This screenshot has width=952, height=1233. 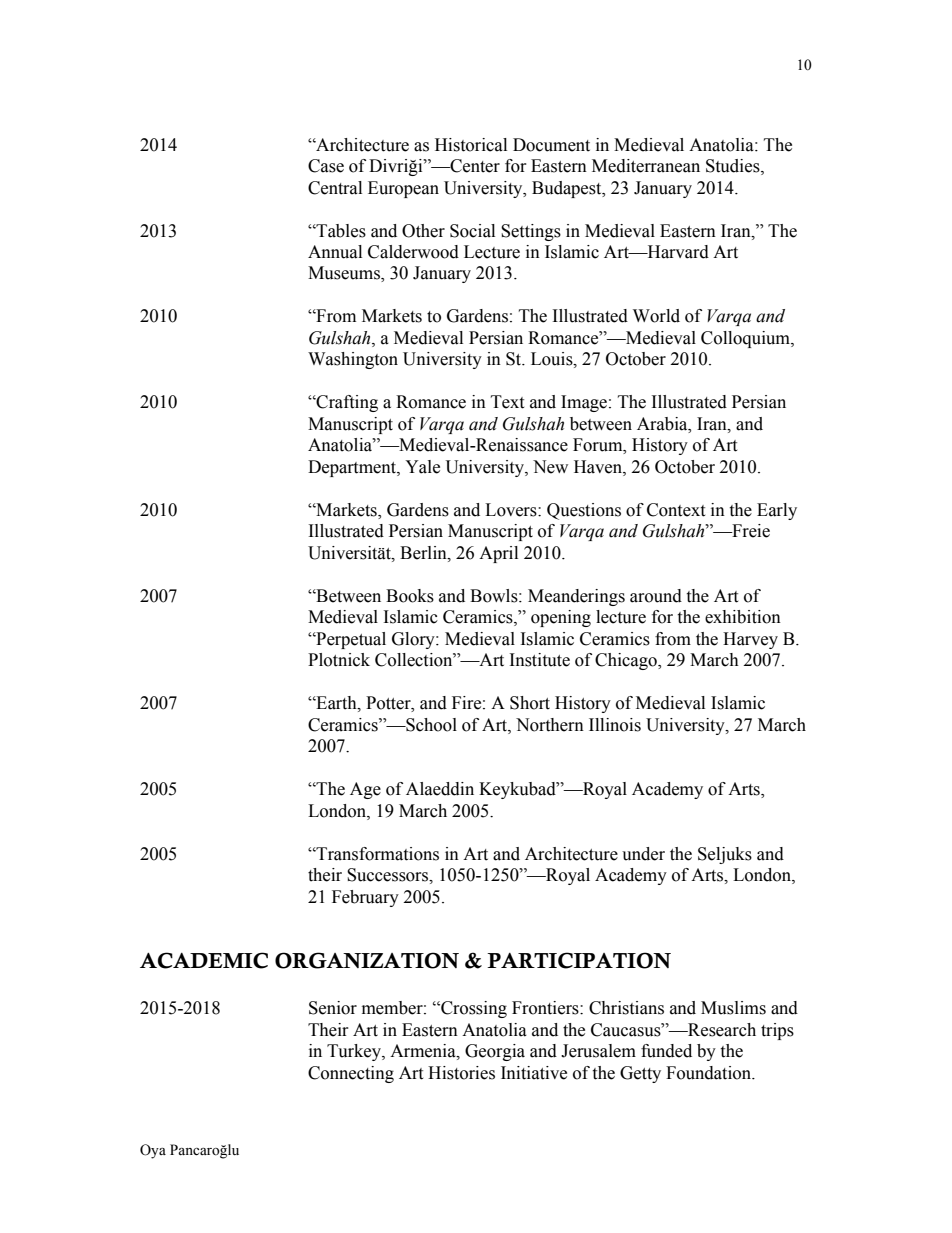 What do you see at coordinates (333, 1008) in the screenshot?
I see `Senior` at bounding box center [333, 1008].
